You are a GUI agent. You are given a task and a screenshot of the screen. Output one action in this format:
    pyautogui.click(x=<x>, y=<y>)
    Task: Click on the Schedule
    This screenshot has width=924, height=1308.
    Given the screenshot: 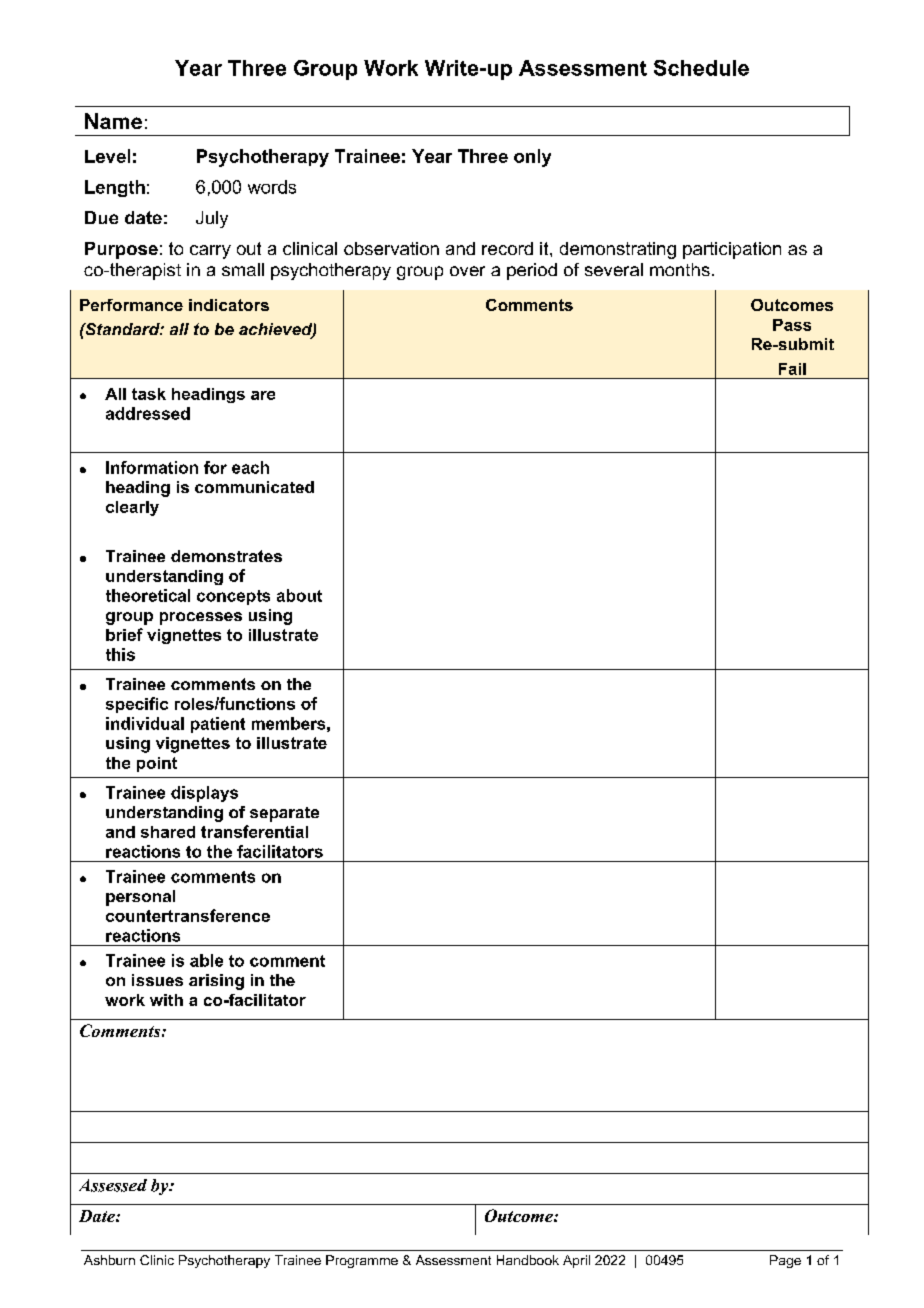 What is the action you would take?
    pyautogui.click(x=701, y=68)
